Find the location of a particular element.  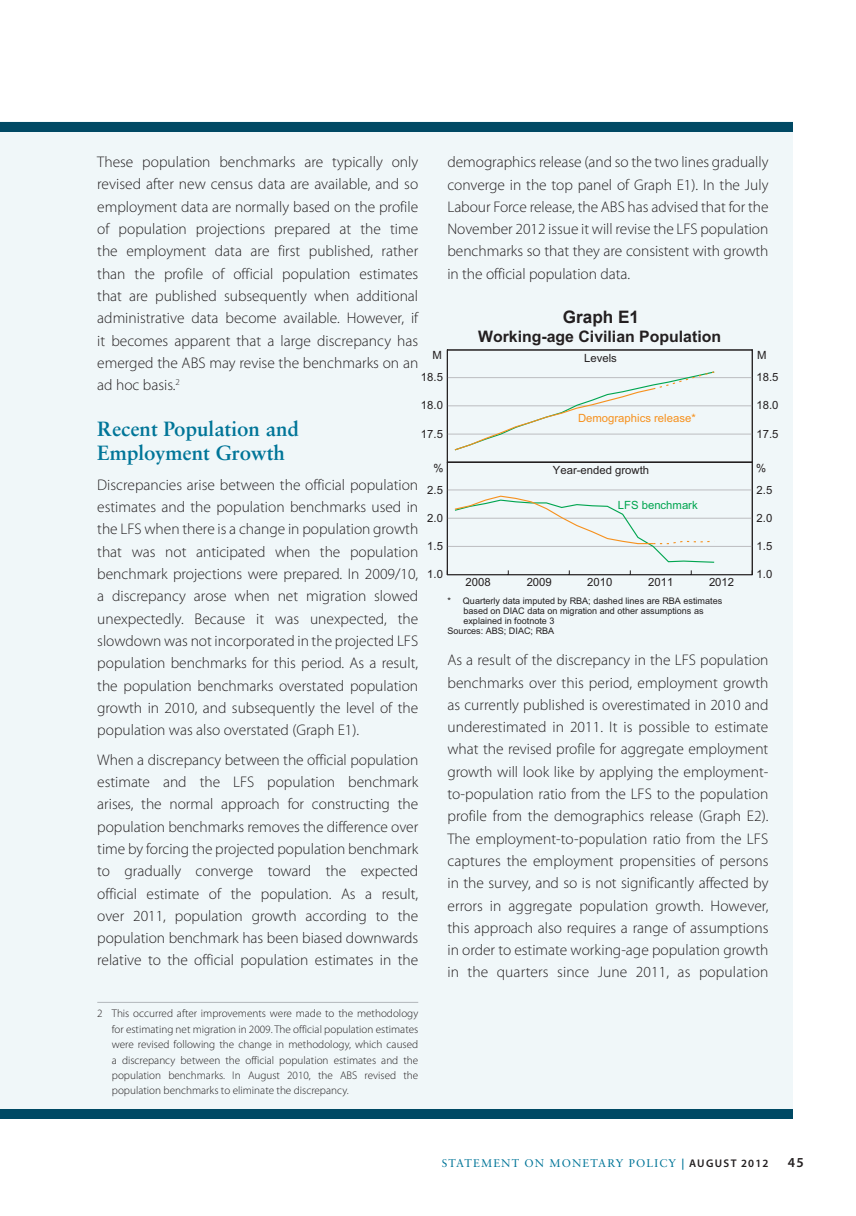

advised is located at coordinates (675, 206).
